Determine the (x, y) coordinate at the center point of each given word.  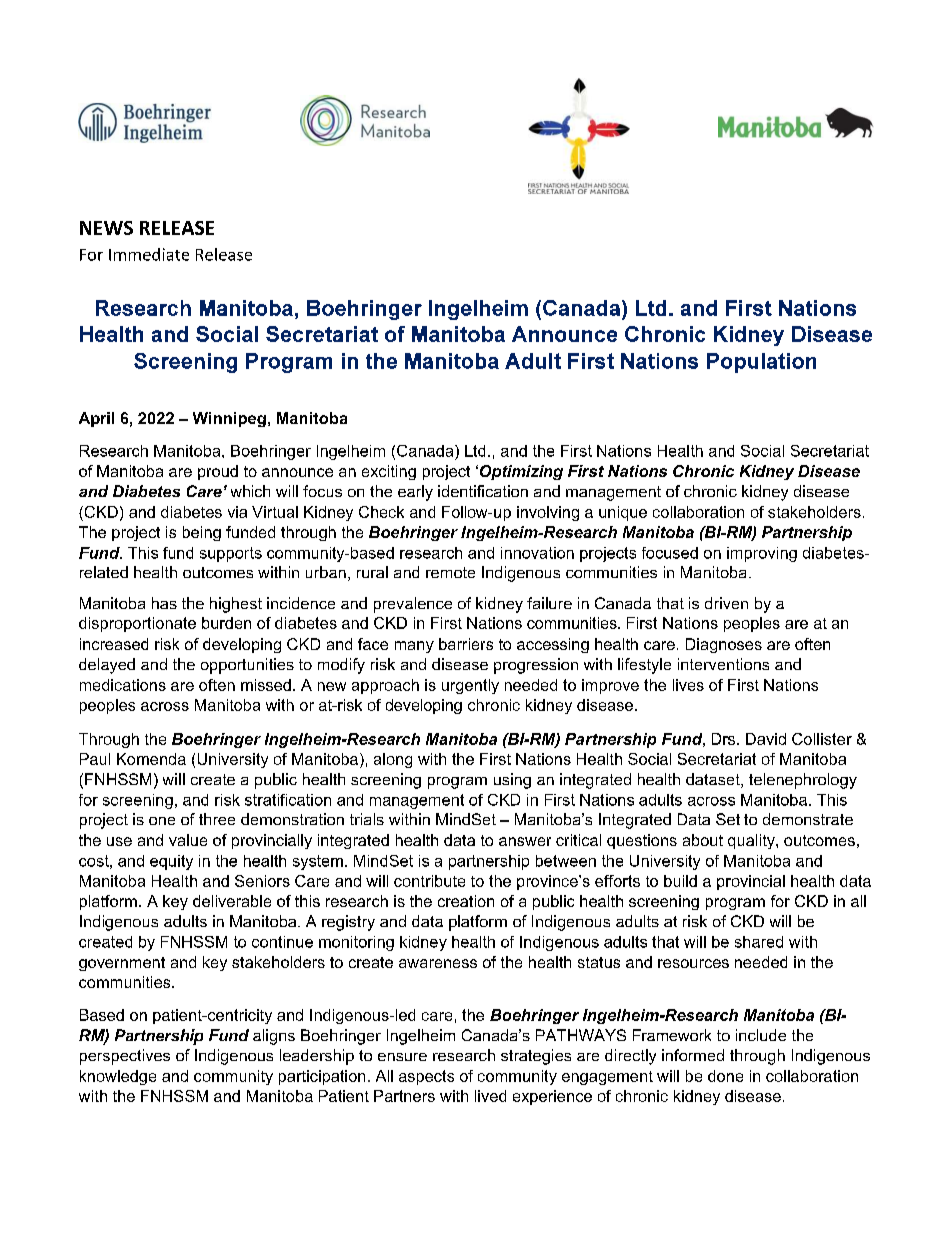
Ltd (475, 451)
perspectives (125, 1057)
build (680, 881)
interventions (723, 664)
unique (623, 513)
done (725, 1076)
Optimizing (521, 472)
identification (483, 491)
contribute (429, 881)
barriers (466, 644)
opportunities (247, 666)
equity (171, 862)
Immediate (149, 254)
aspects (426, 1077)
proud (218, 472)
